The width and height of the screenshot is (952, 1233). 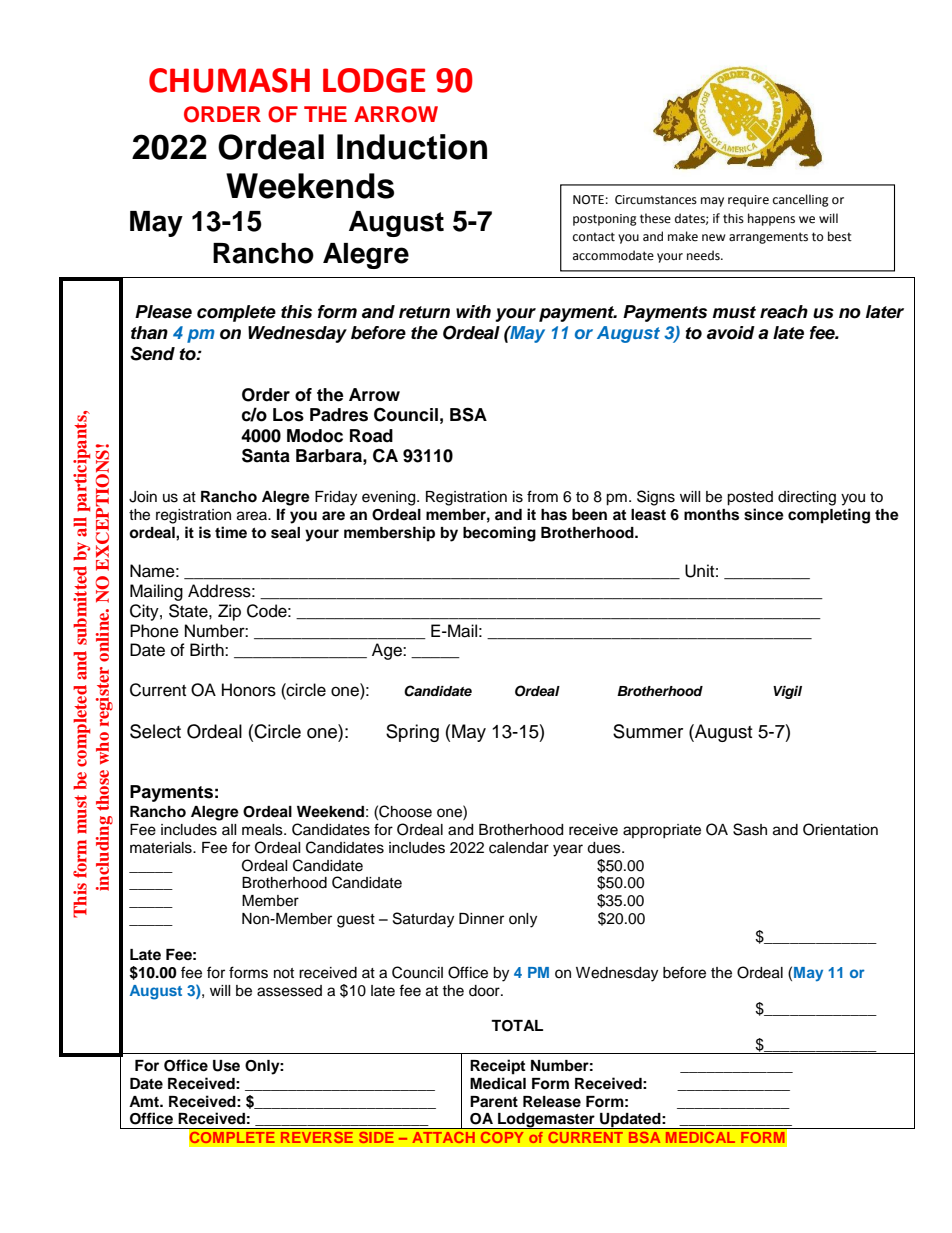 What do you see at coordinates (542, 496) in the screenshot?
I see `from` at bounding box center [542, 496].
